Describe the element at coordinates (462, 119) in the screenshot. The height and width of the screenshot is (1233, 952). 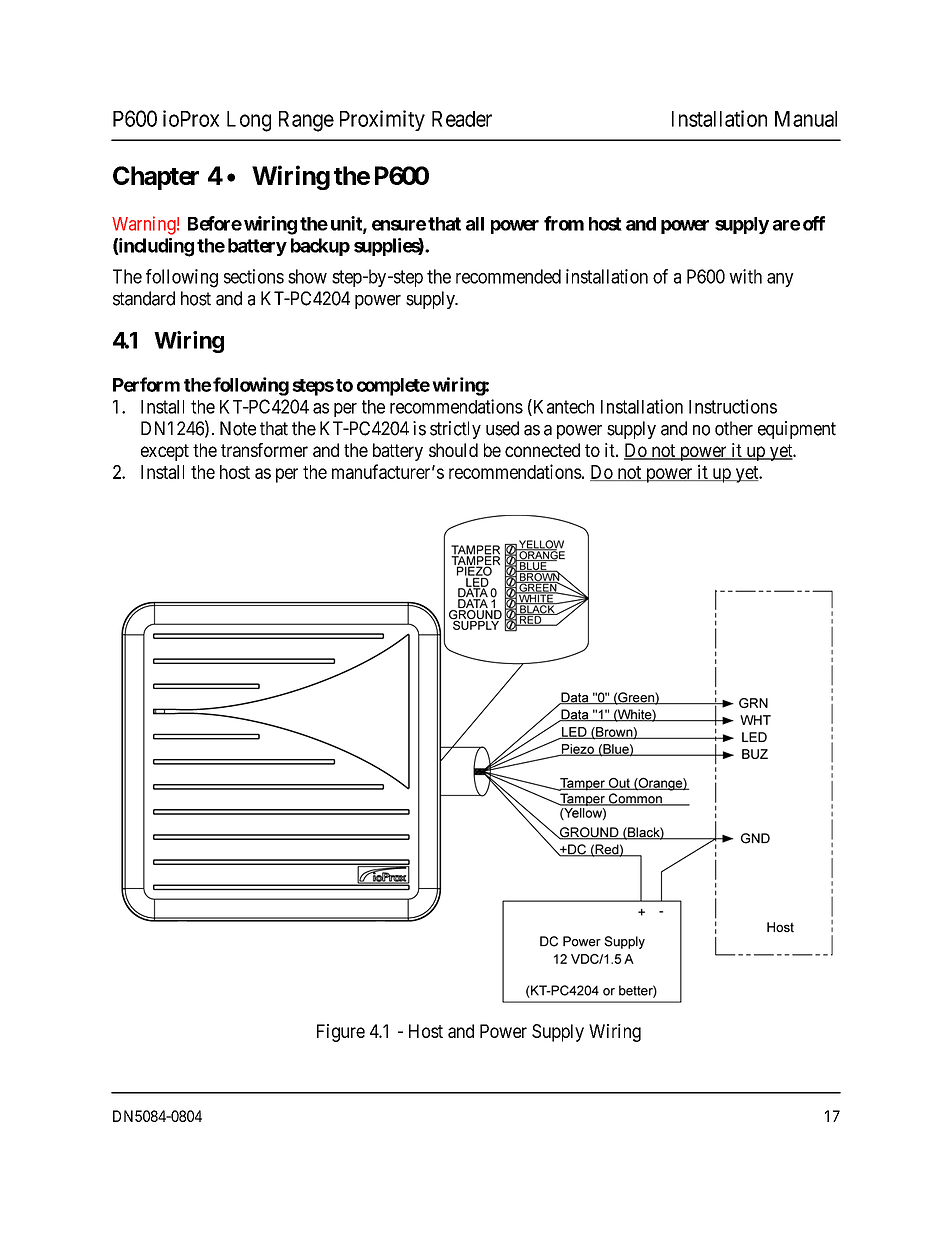
I see `Reader` at that location.
